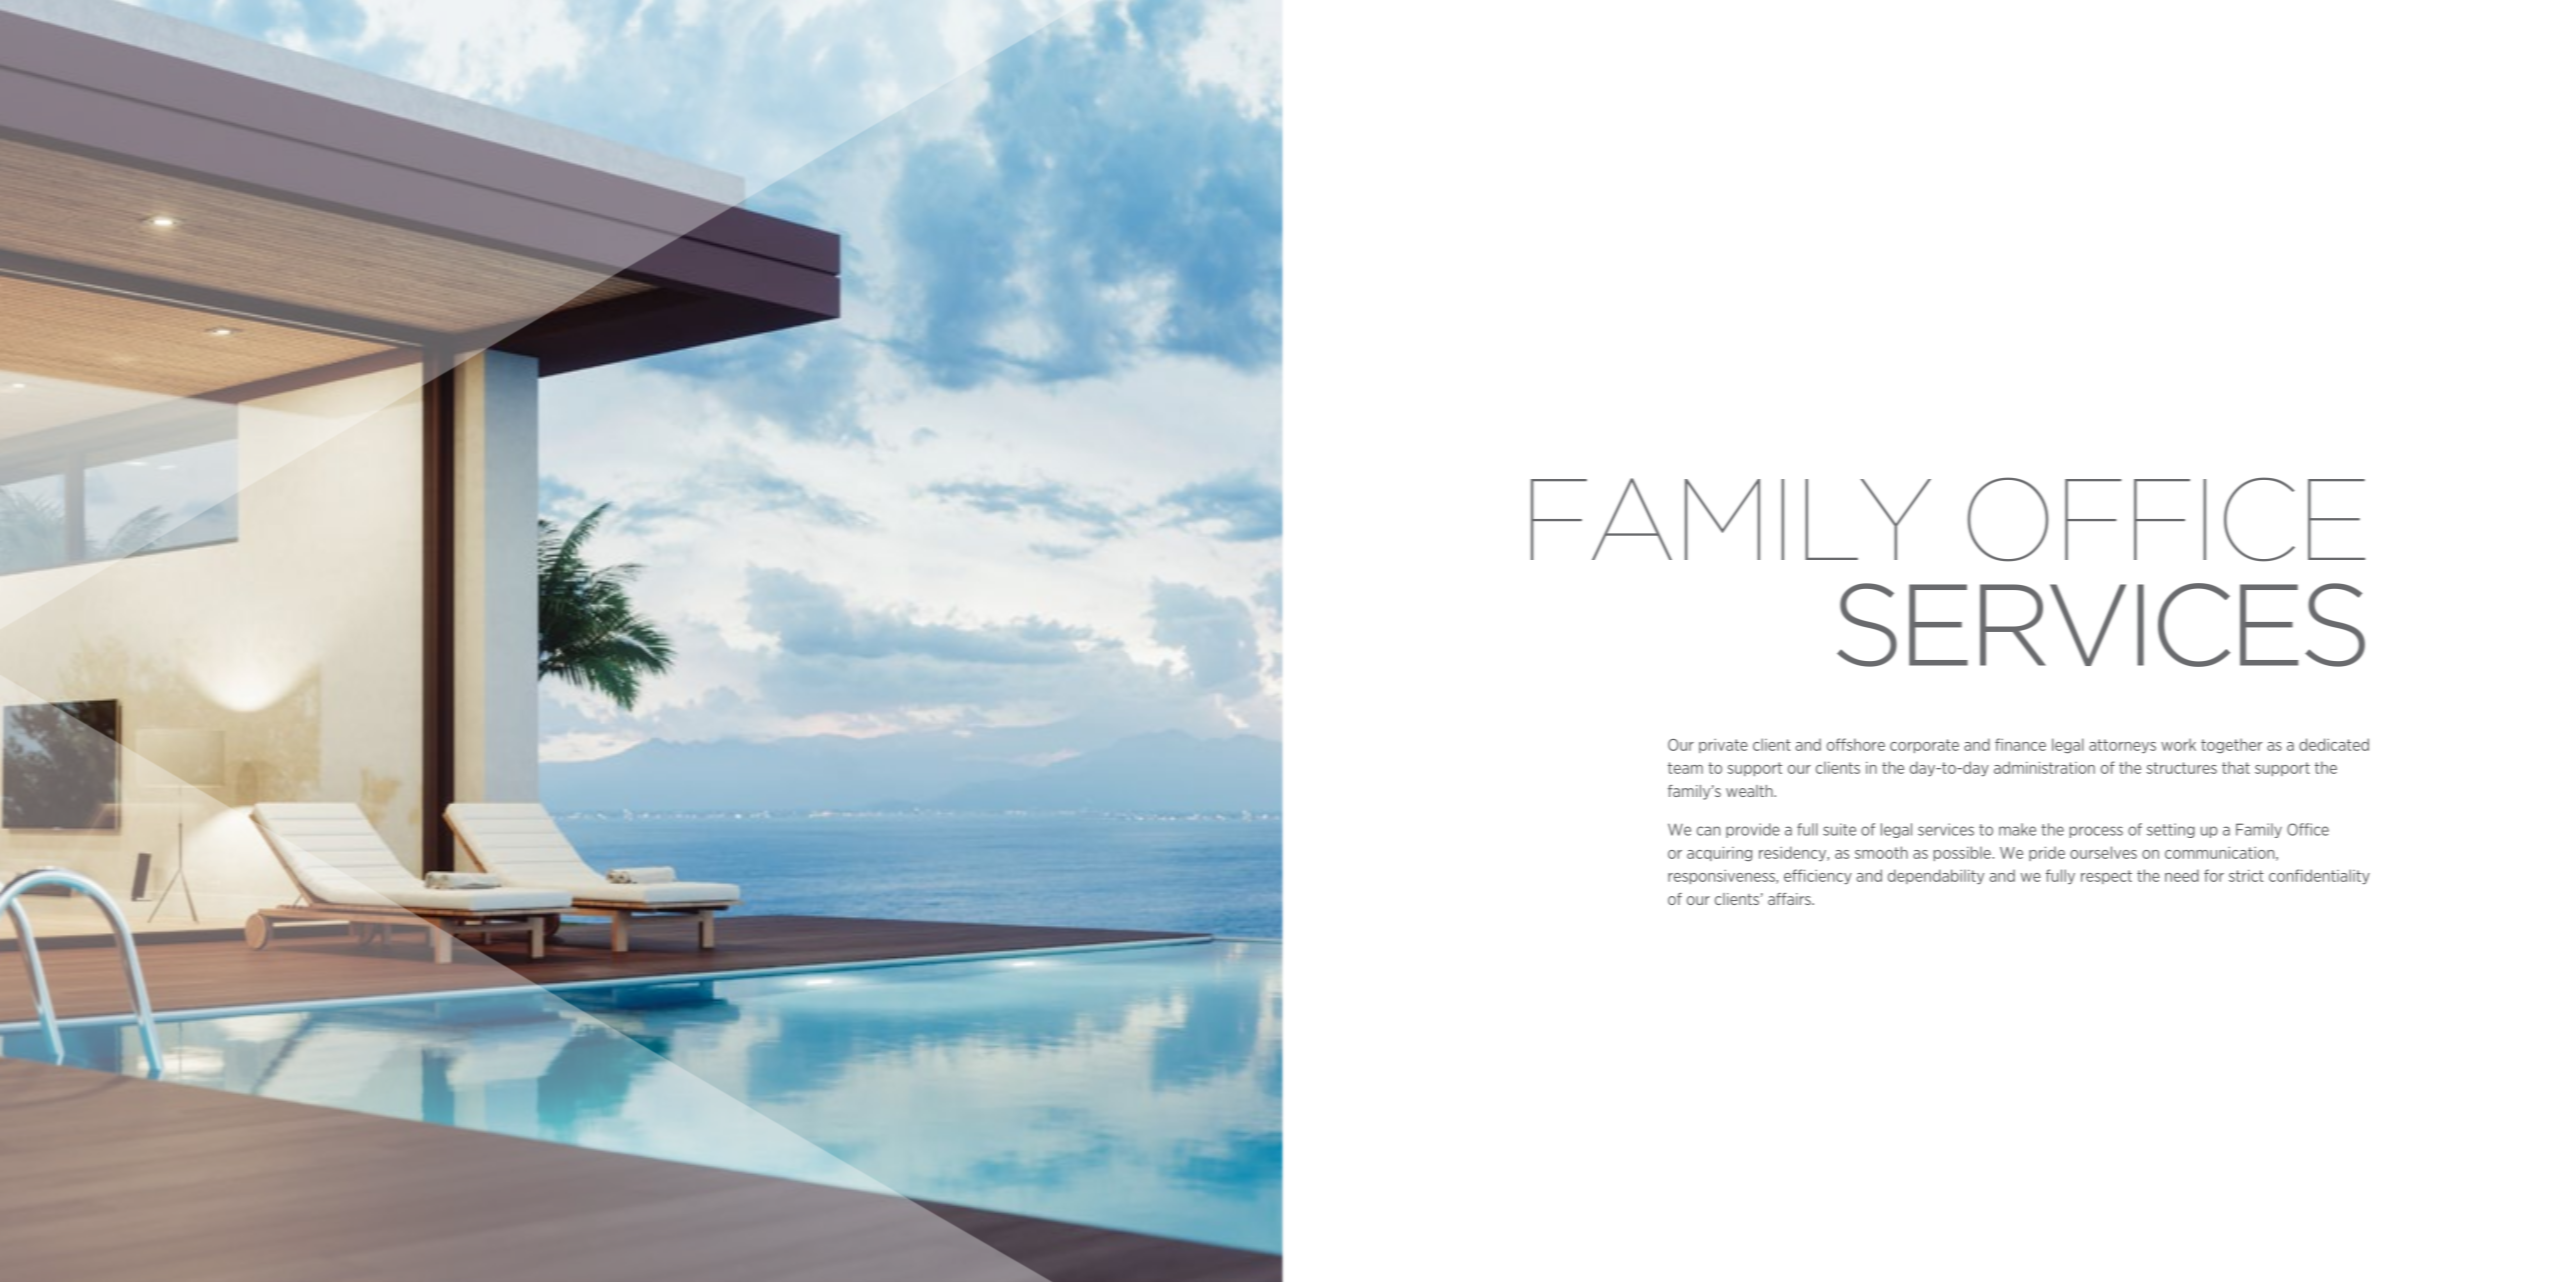 This screenshot has width=2565, height=1282. What do you see at coordinates (2231, 746) in the screenshot?
I see `together` at bounding box center [2231, 746].
